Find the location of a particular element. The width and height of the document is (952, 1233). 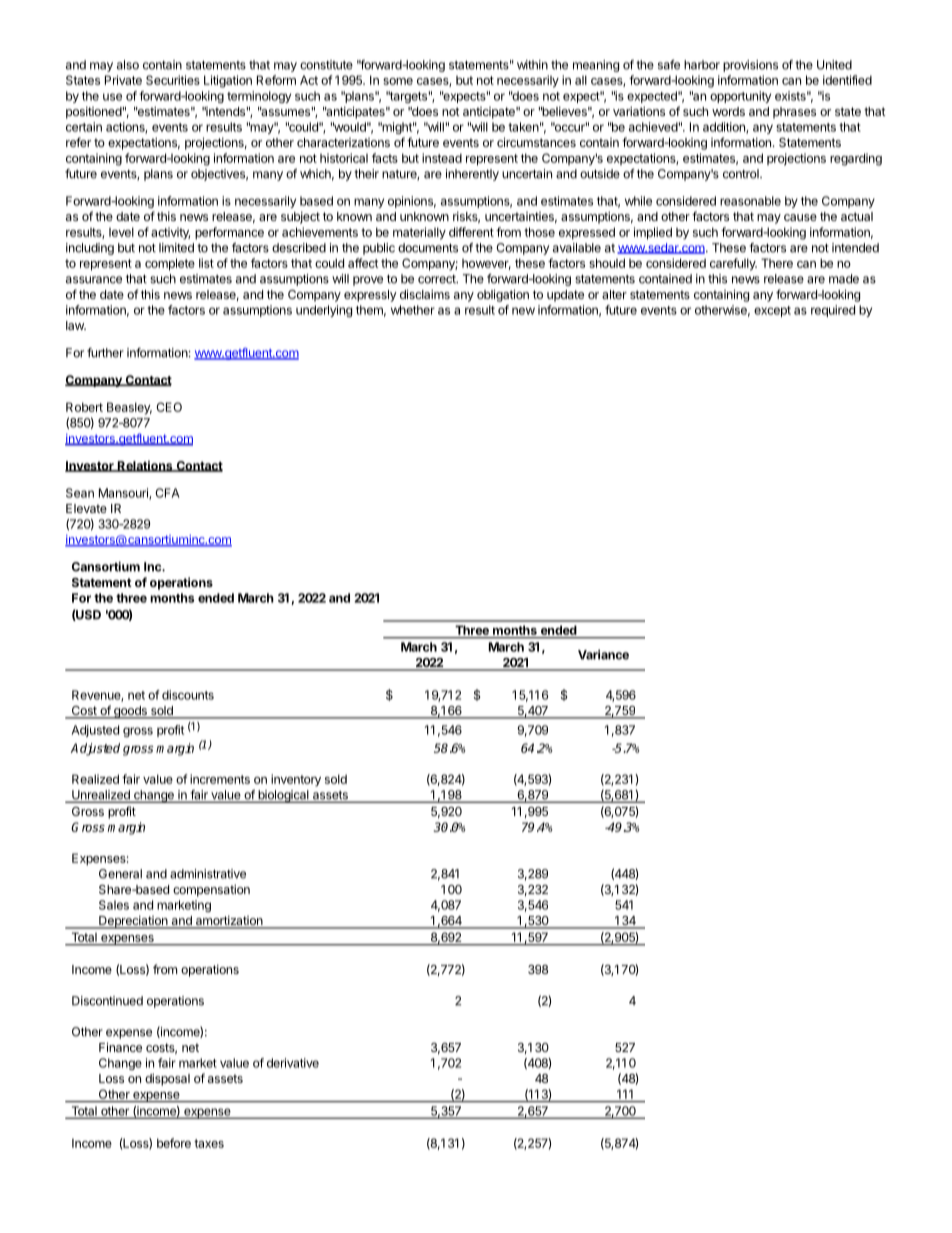

disposal is located at coordinates (167, 1079).
